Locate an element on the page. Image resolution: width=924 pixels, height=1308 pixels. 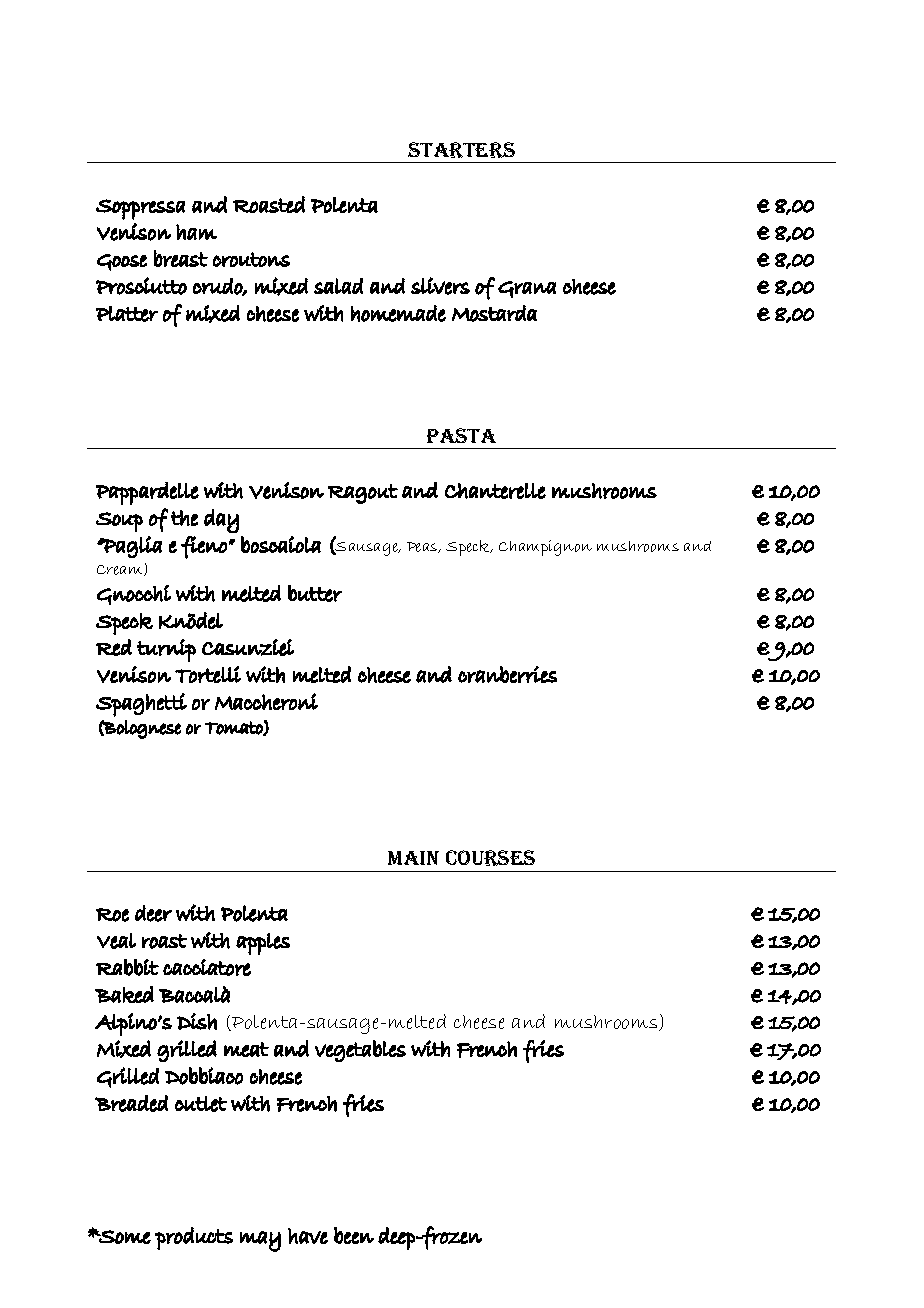
products is located at coordinates (194, 1238).
